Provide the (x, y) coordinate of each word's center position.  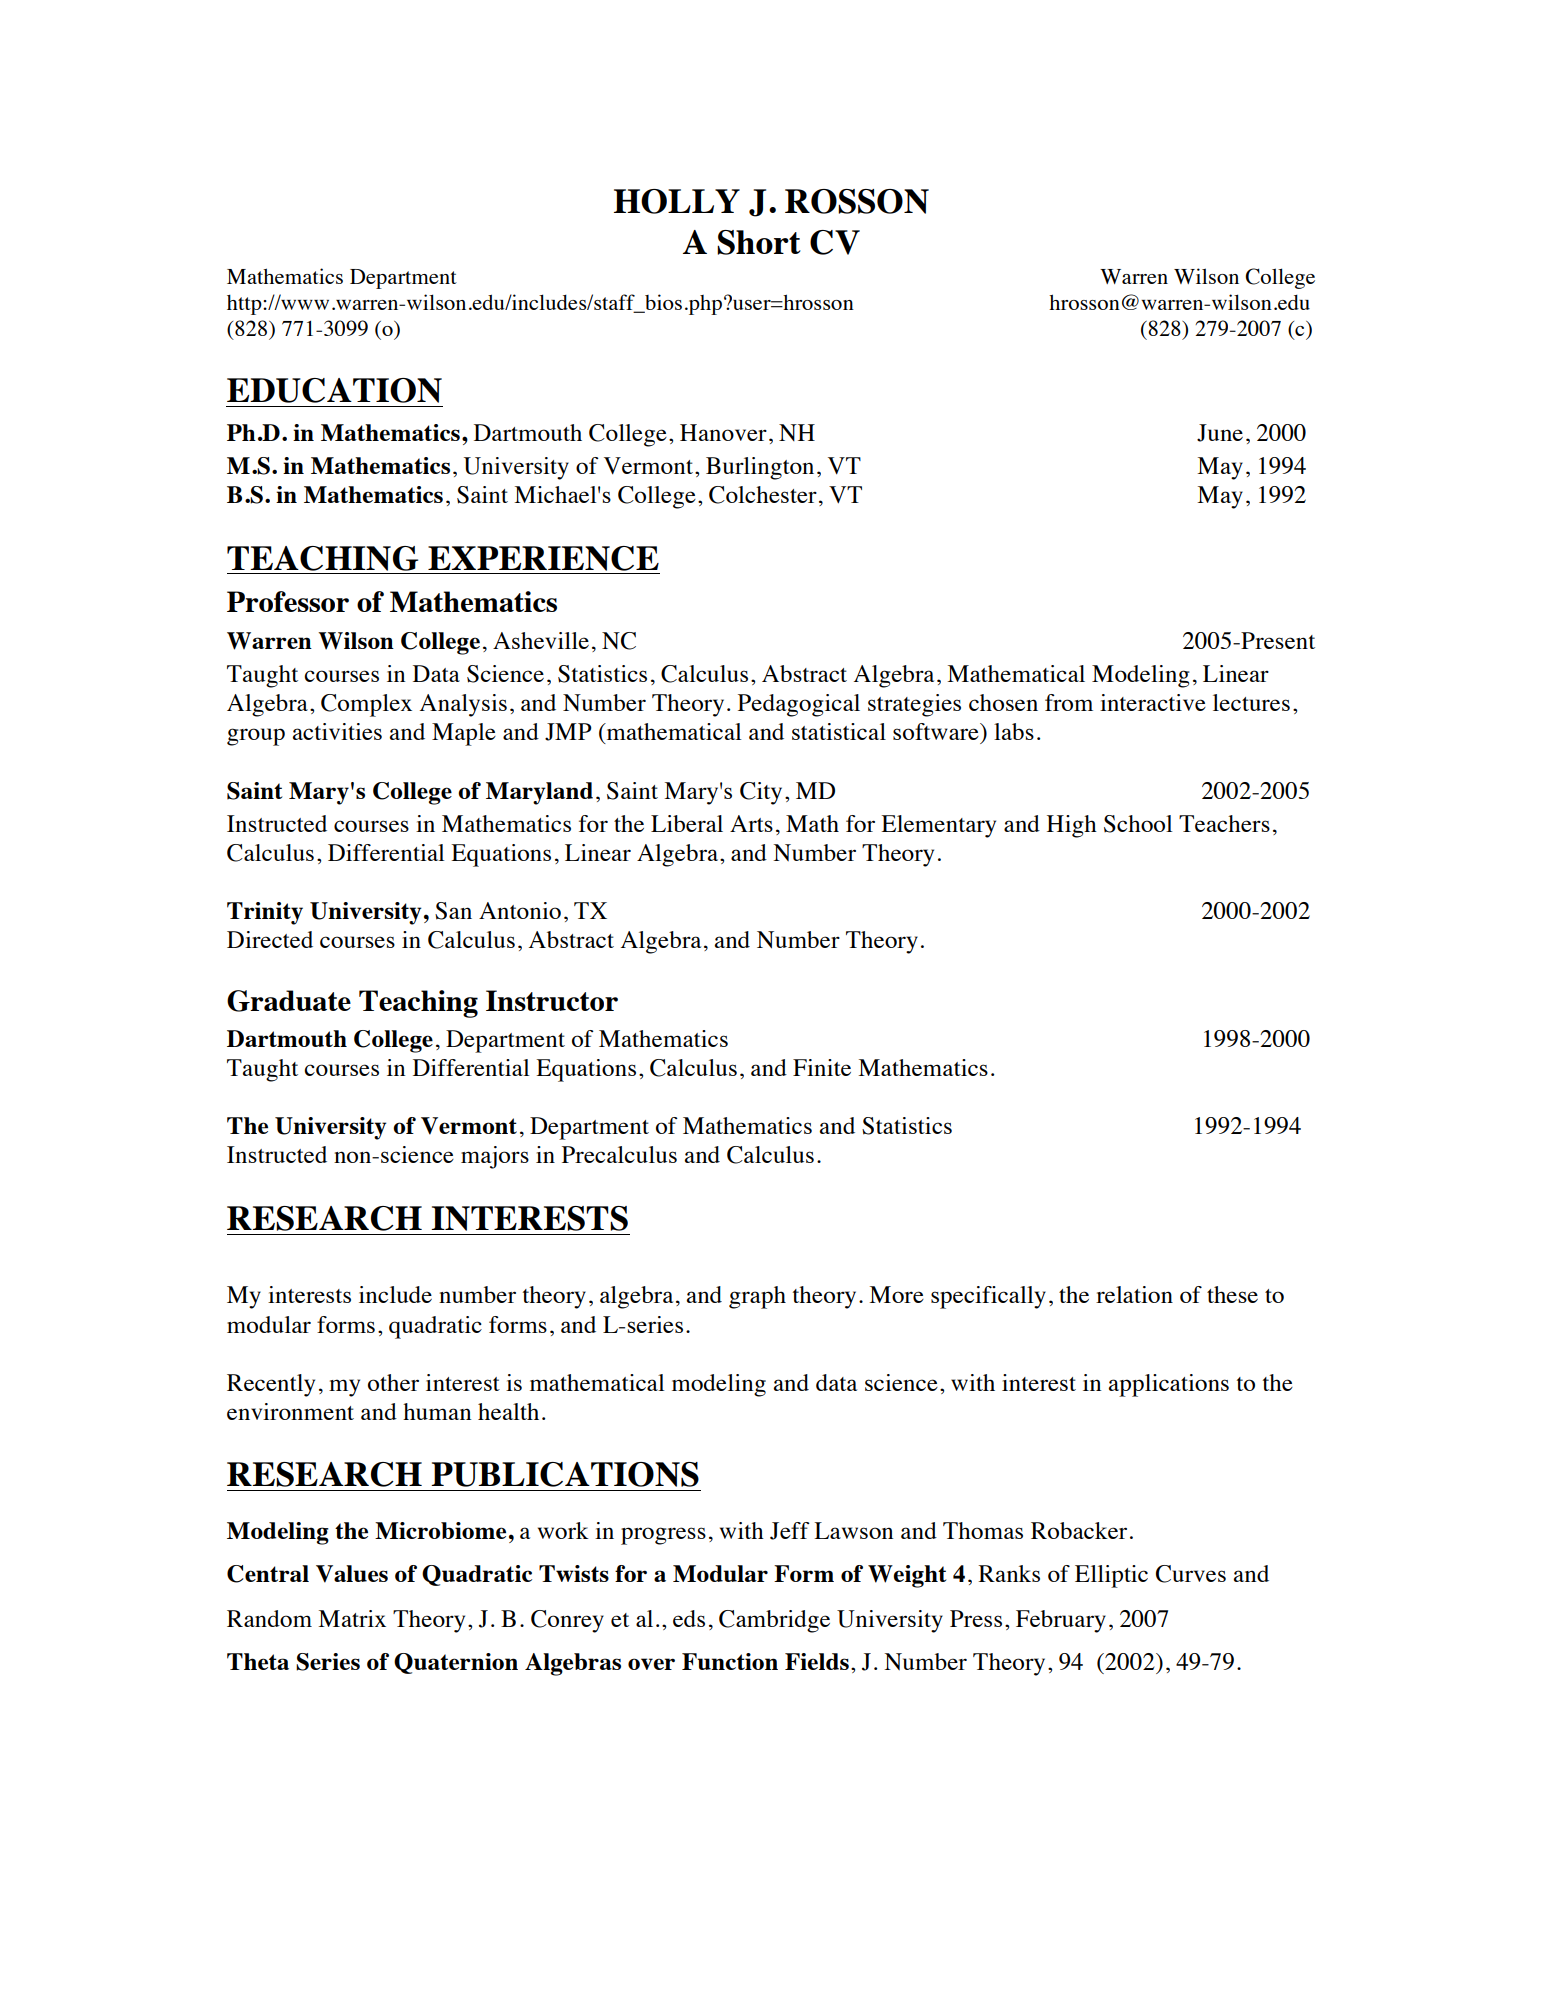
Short (759, 242)
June (1220, 433)
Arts (751, 823)
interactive (1153, 702)
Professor (288, 601)
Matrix (352, 1618)
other (393, 1382)
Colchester (763, 495)
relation (1134, 1294)
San (453, 911)
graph (757, 1297)
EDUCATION (334, 390)
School (1138, 824)
